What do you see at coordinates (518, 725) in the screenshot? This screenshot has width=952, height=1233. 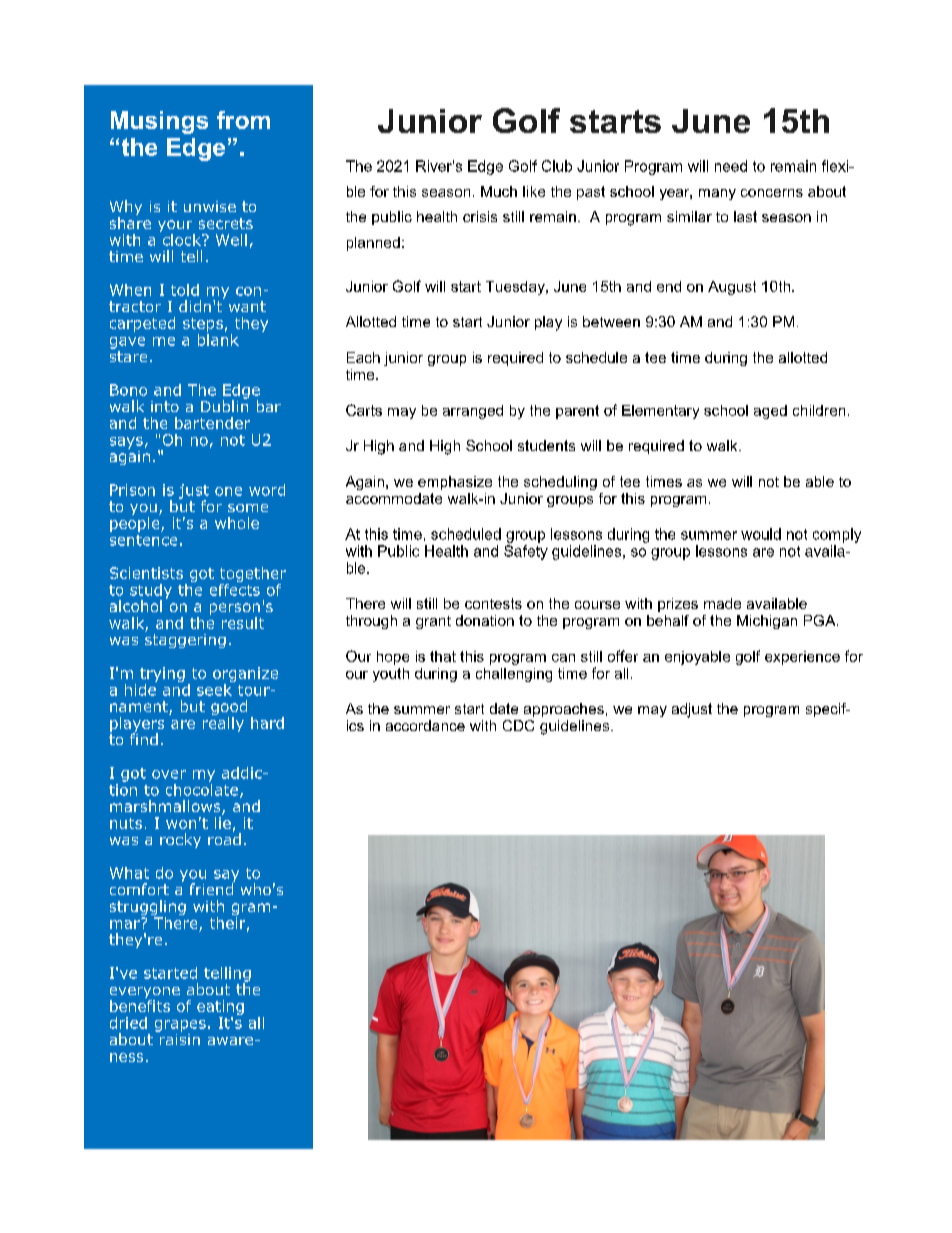 I see `CDC` at bounding box center [518, 725].
